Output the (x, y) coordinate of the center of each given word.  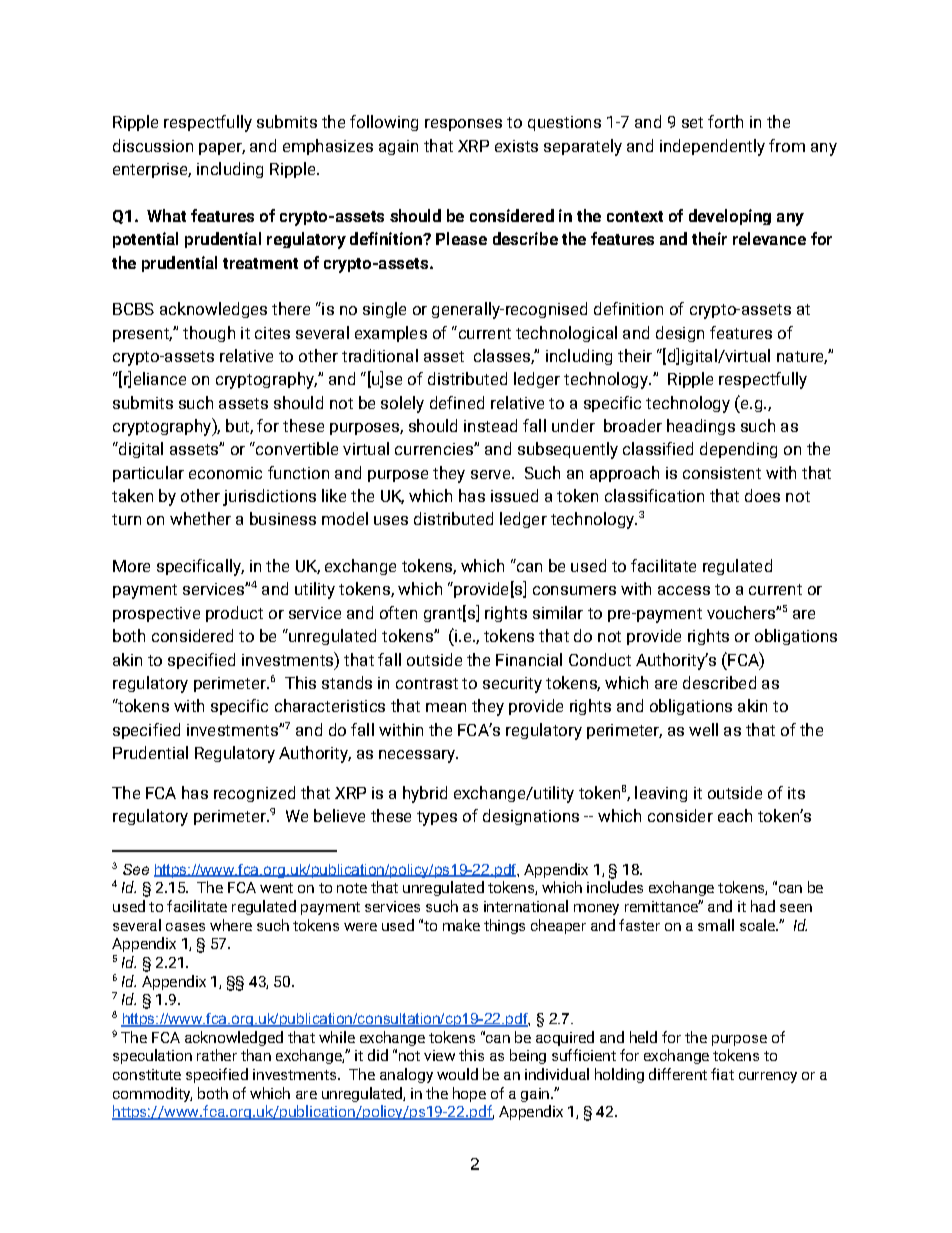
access (684, 590)
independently (712, 147)
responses (463, 125)
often (398, 612)
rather (217, 1055)
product (234, 614)
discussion (153, 145)
